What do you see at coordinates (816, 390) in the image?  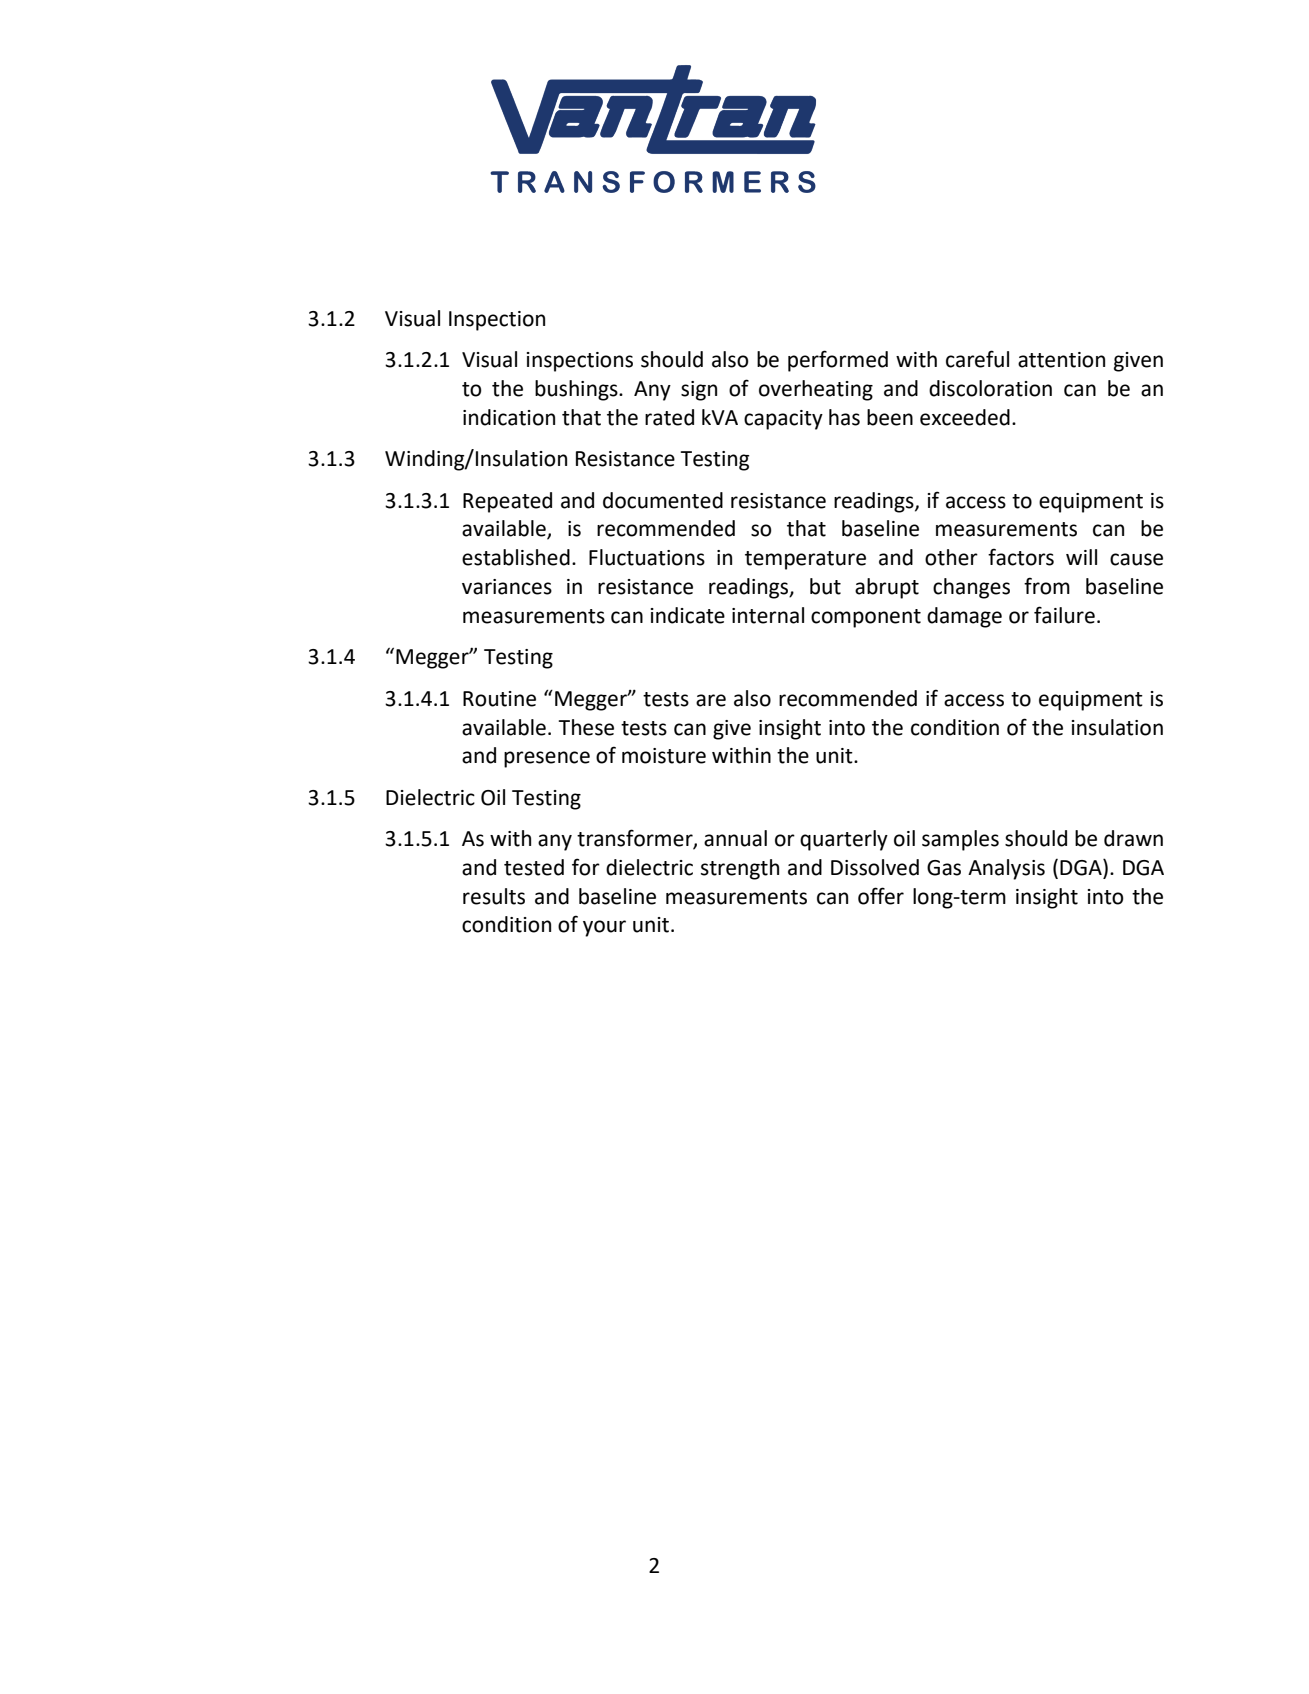 I see `overheating` at bounding box center [816, 390].
